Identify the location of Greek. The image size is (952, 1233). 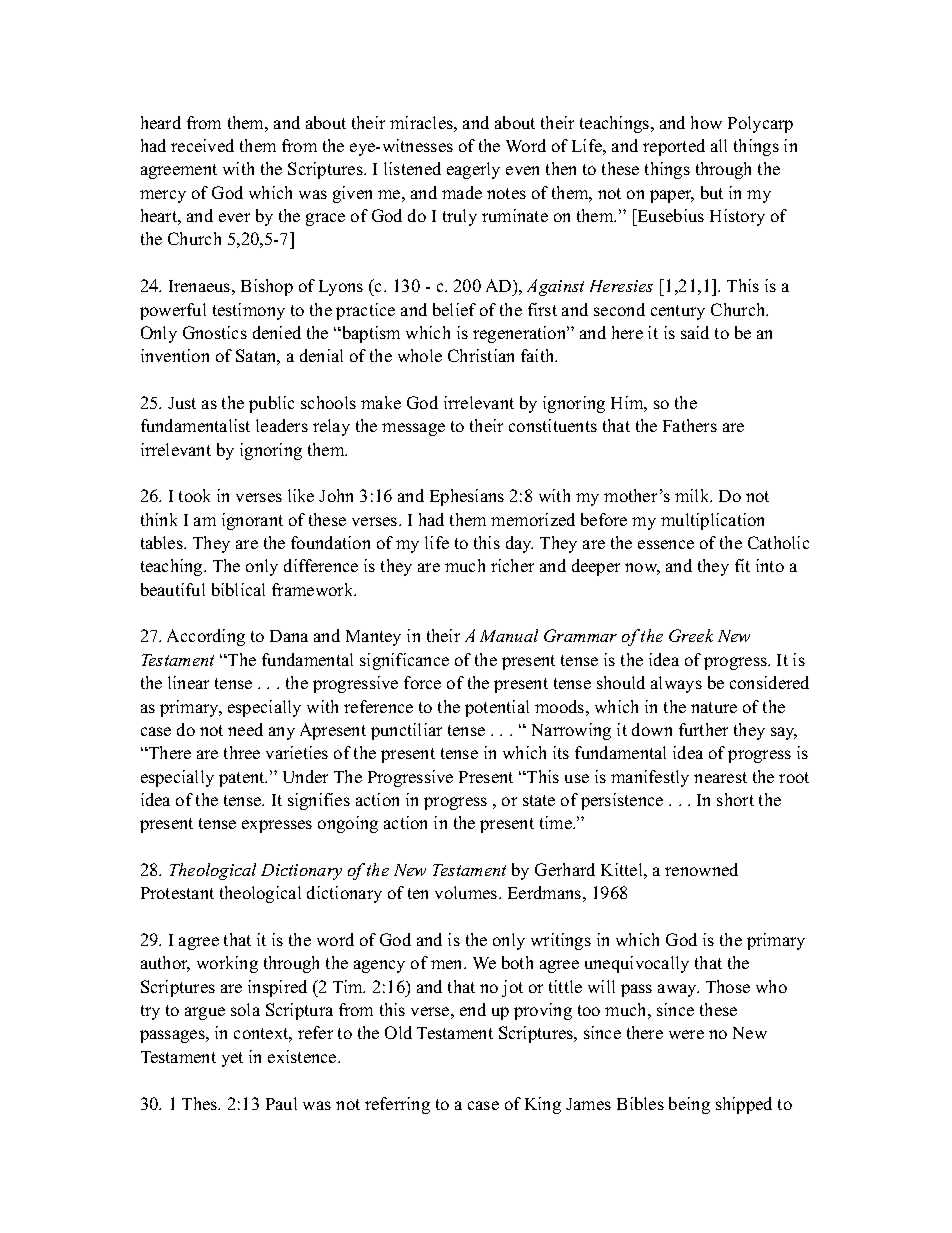
(691, 635).
